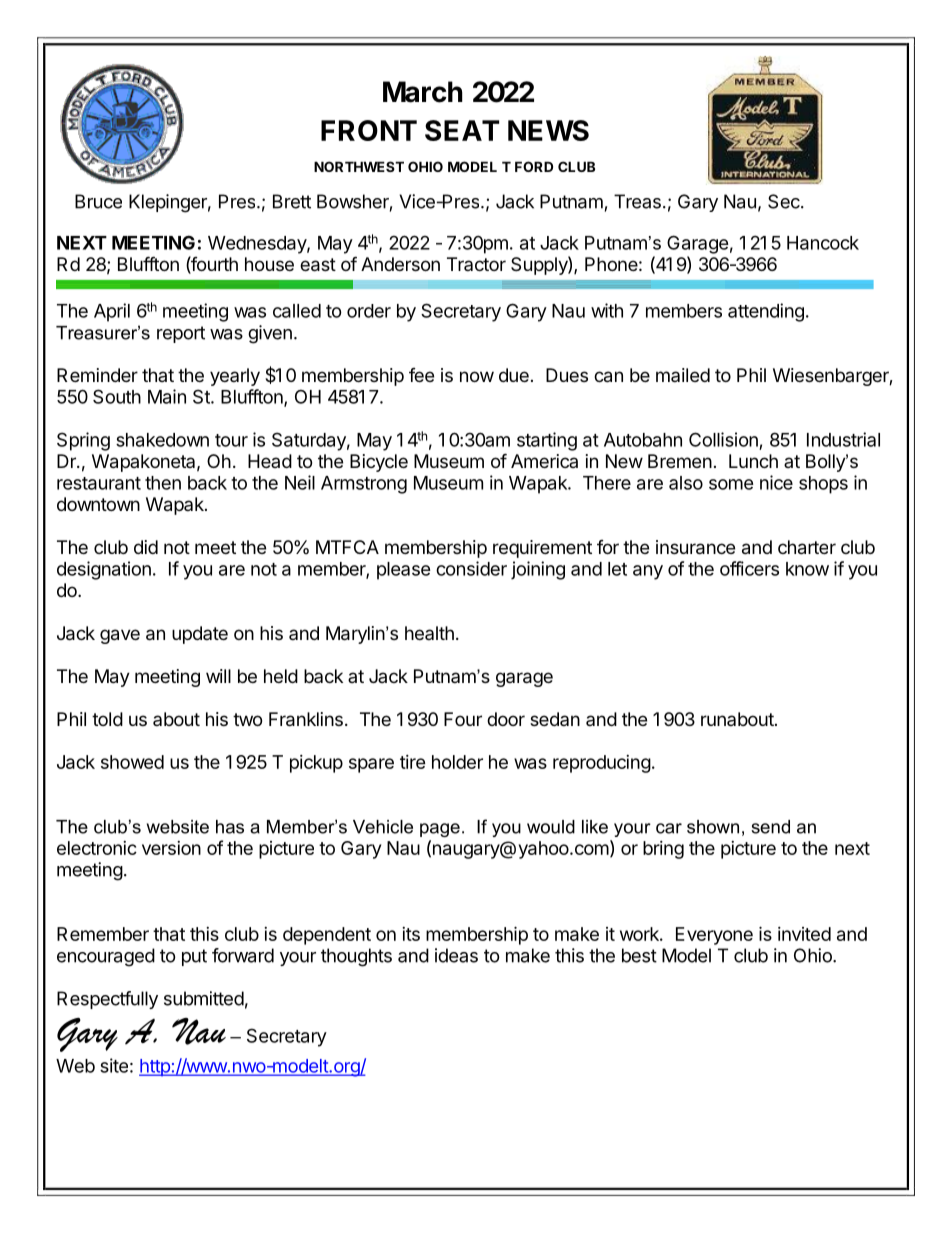  I want to click on Collision, so click(723, 439).
